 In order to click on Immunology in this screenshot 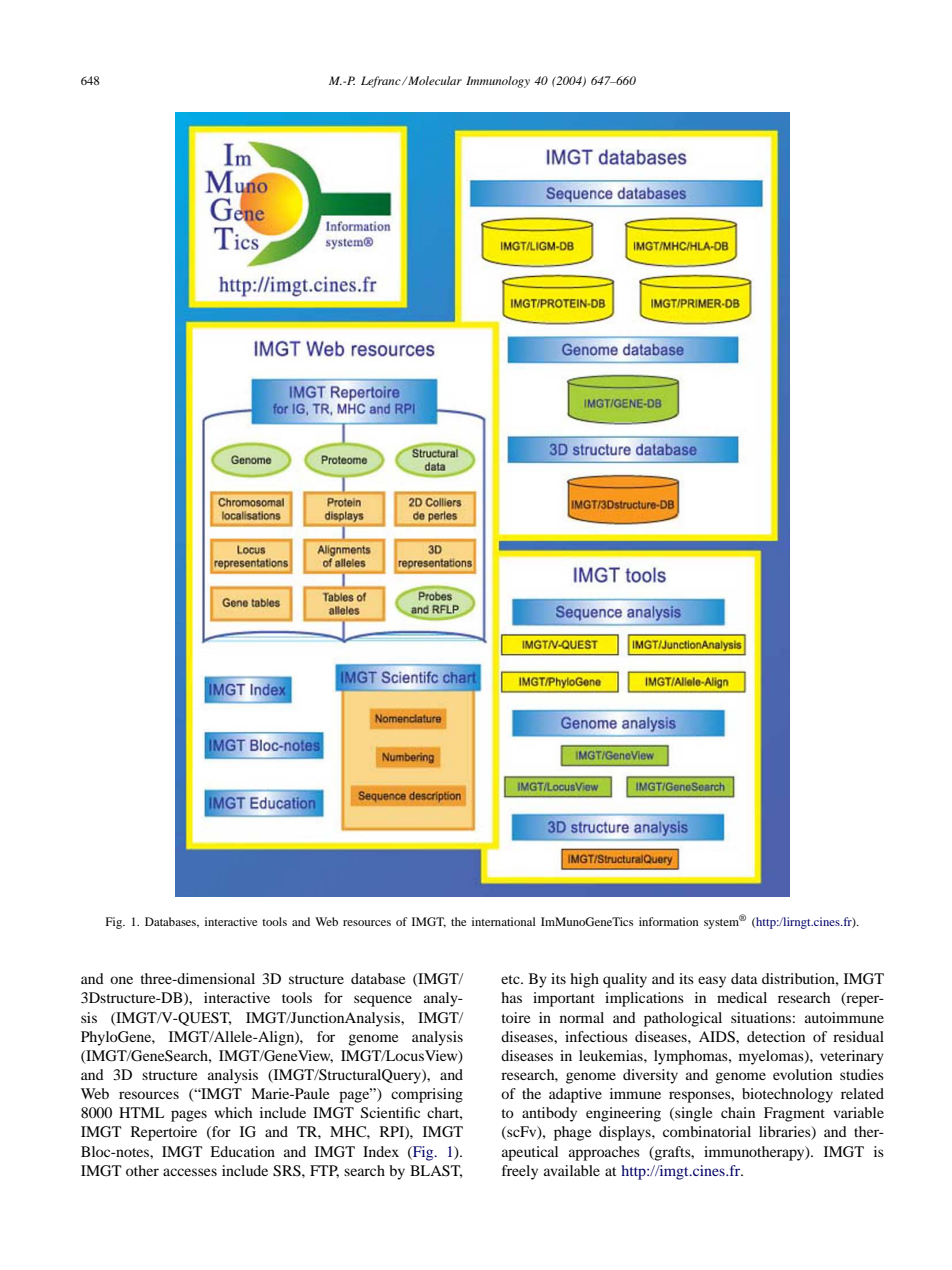, I will do `click(498, 82)`.
